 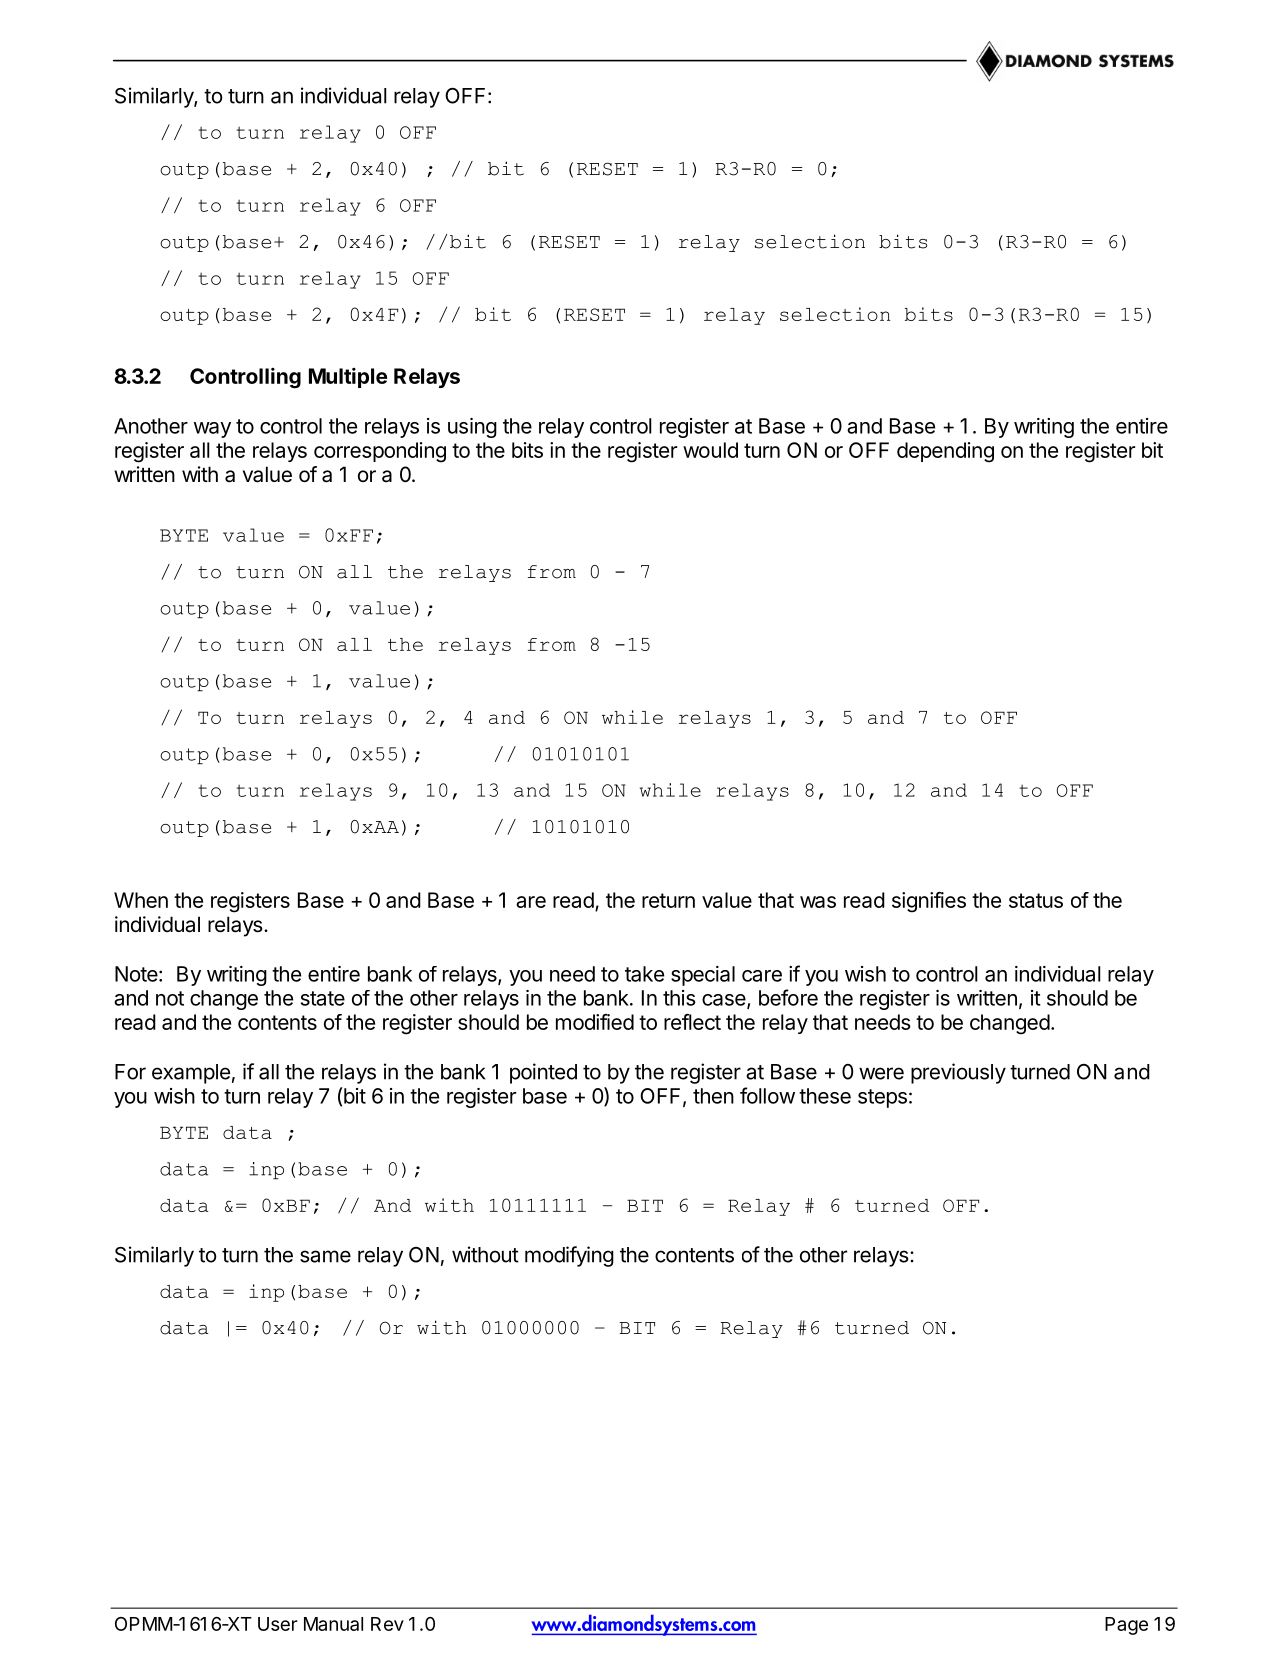 What do you see at coordinates (212, 430) in the screenshot?
I see `way` at bounding box center [212, 430].
